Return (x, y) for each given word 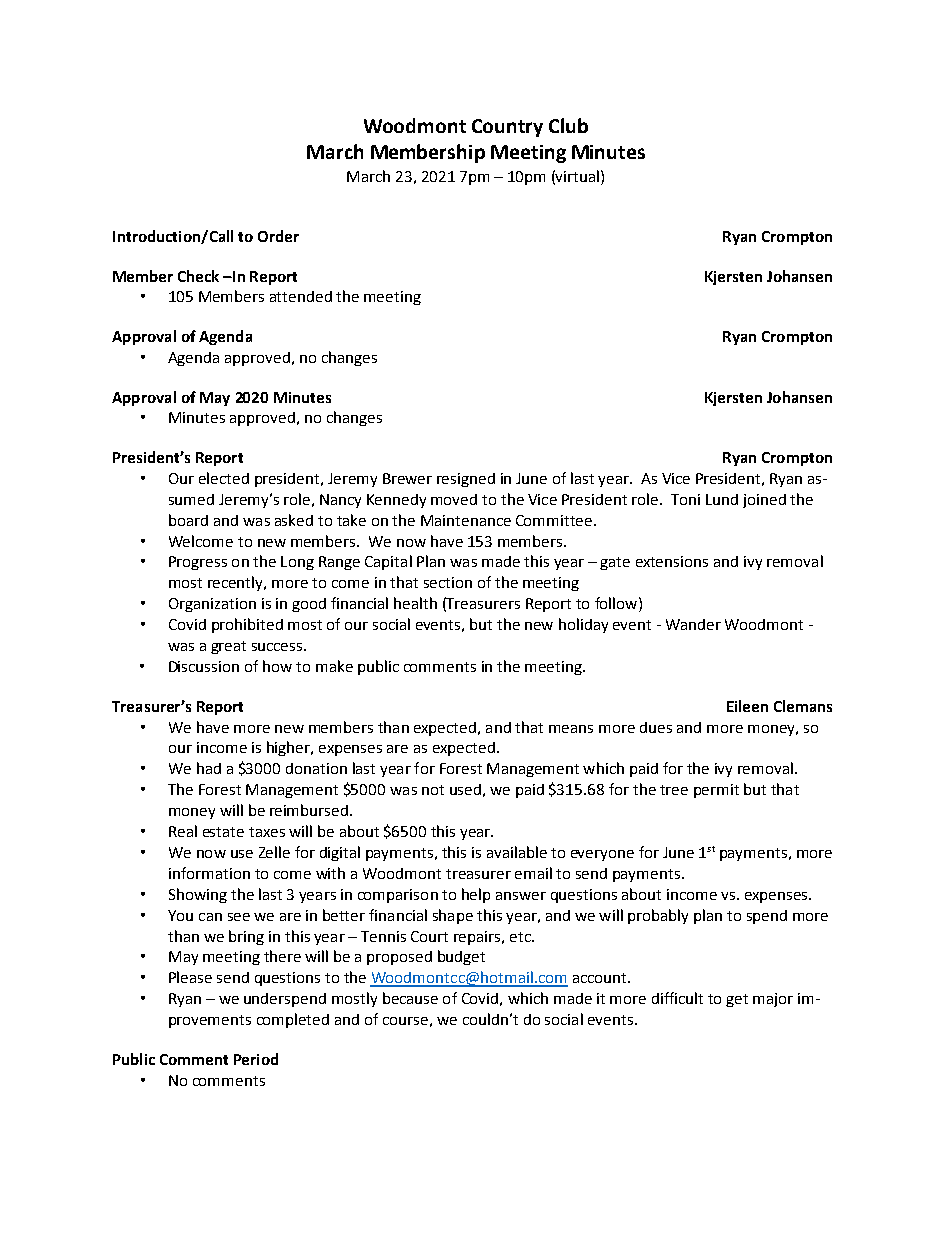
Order (278, 236)
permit (716, 791)
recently (237, 583)
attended (301, 296)
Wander (693, 624)
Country (507, 128)
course (405, 1021)
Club (568, 125)
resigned (466, 480)
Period (256, 1059)
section (448, 582)
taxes (267, 832)
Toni (685, 499)
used (465, 789)
